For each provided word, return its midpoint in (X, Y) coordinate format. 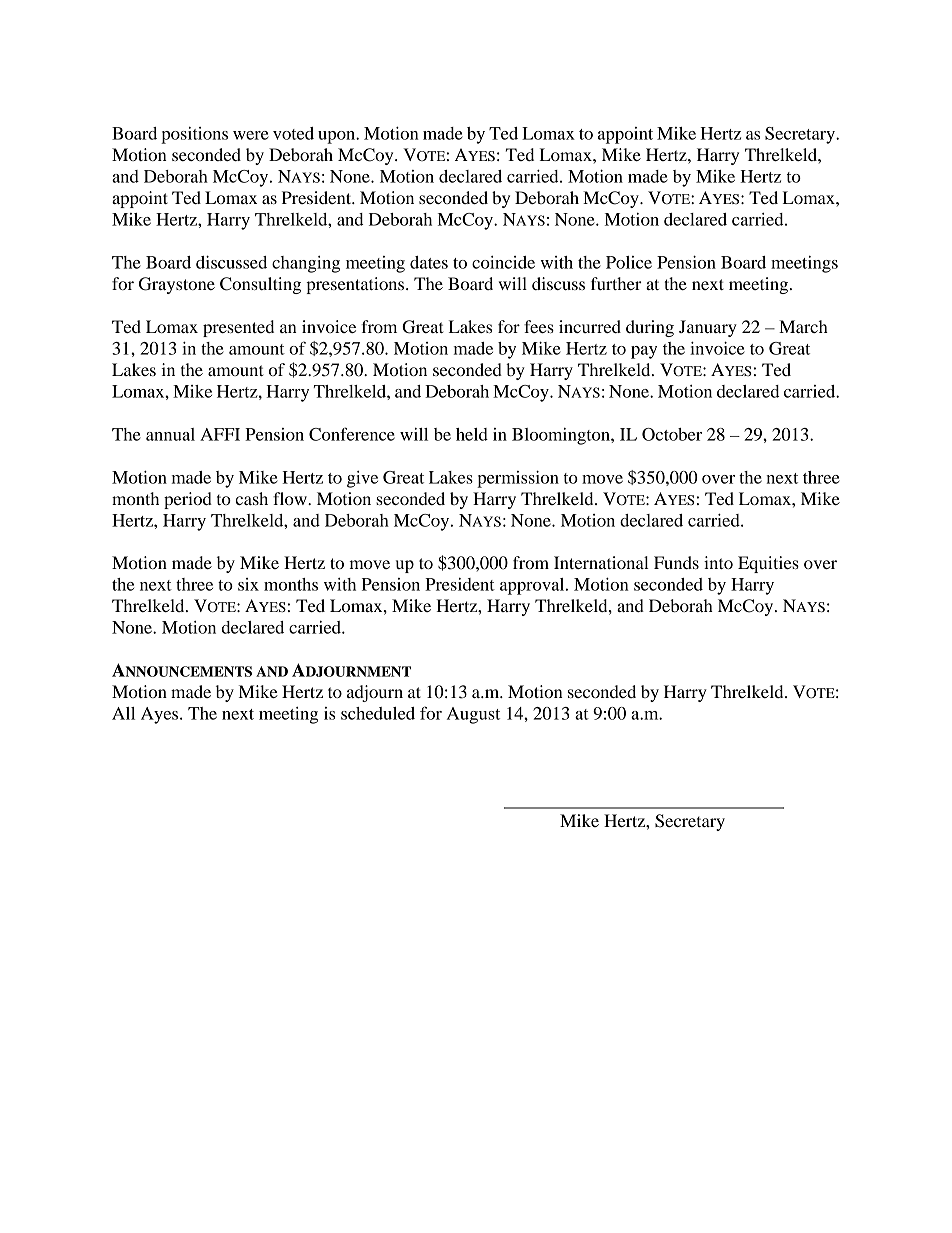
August (473, 715)
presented (238, 328)
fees (539, 326)
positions (194, 135)
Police (629, 262)
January (708, 328)
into (718, 562)
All (123, 713)
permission (518, 479)
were (251, 135)
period (188, 500)
